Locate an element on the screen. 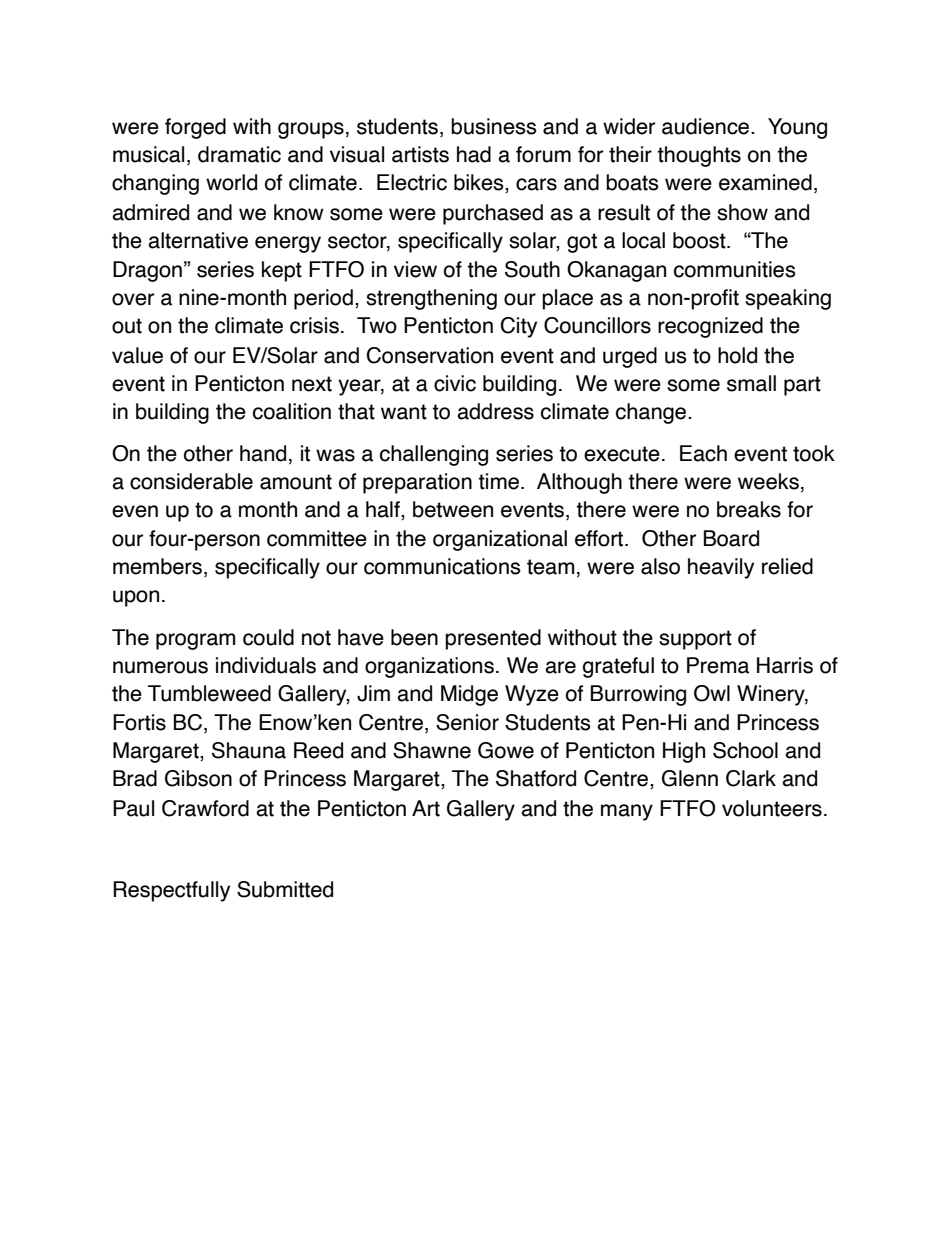 This screenshot has width=952, height=1233. many is located at coordinates (627, 812).
